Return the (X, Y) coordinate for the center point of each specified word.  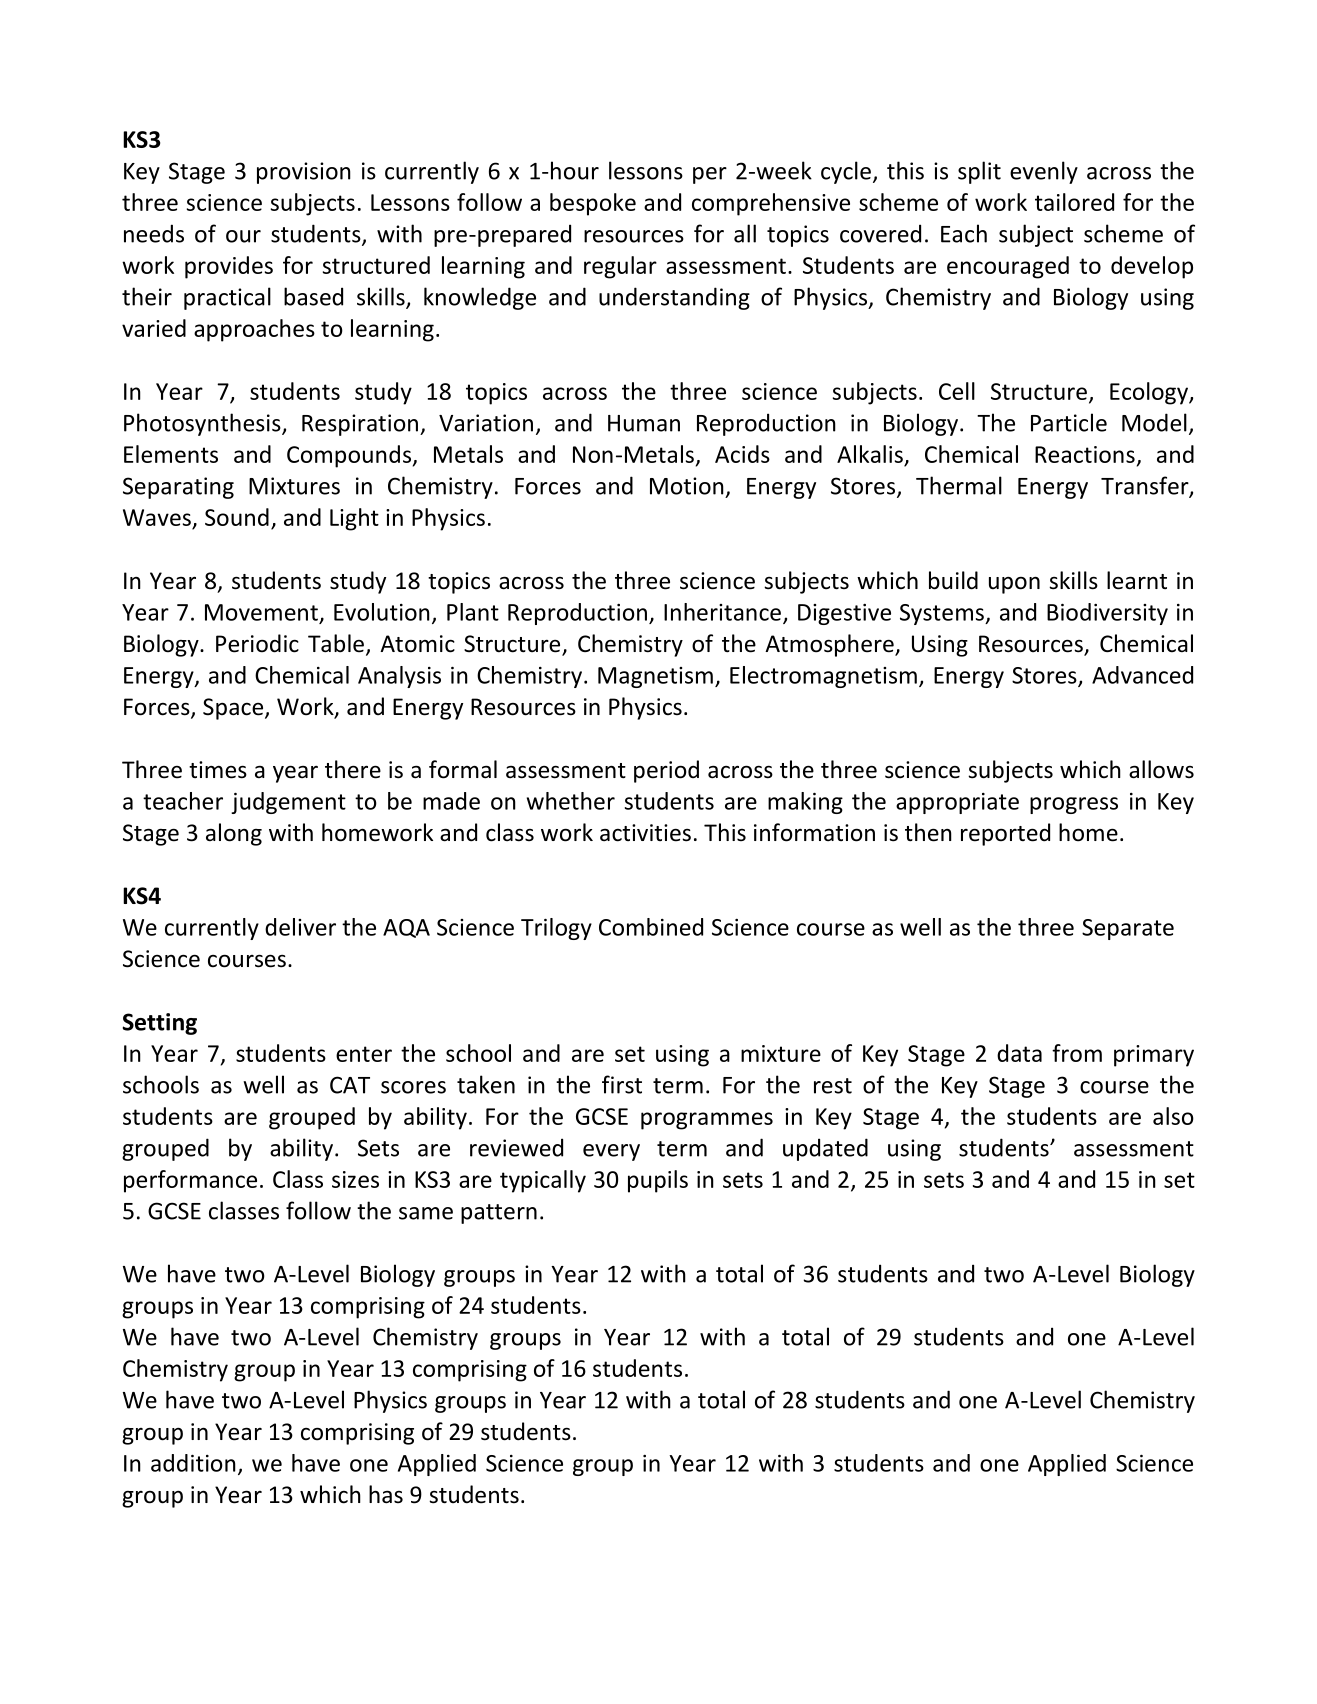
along (234, 834)
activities (645, 833)
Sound (237, 517)
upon (1014, 585)
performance (190, 1181)
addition (193, 1463)
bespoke (593, 204)
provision (304, 173)
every (611, 1152)
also (1173, 1116)
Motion (687, 486)
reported (1005, 834)
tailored (1074, 202)
